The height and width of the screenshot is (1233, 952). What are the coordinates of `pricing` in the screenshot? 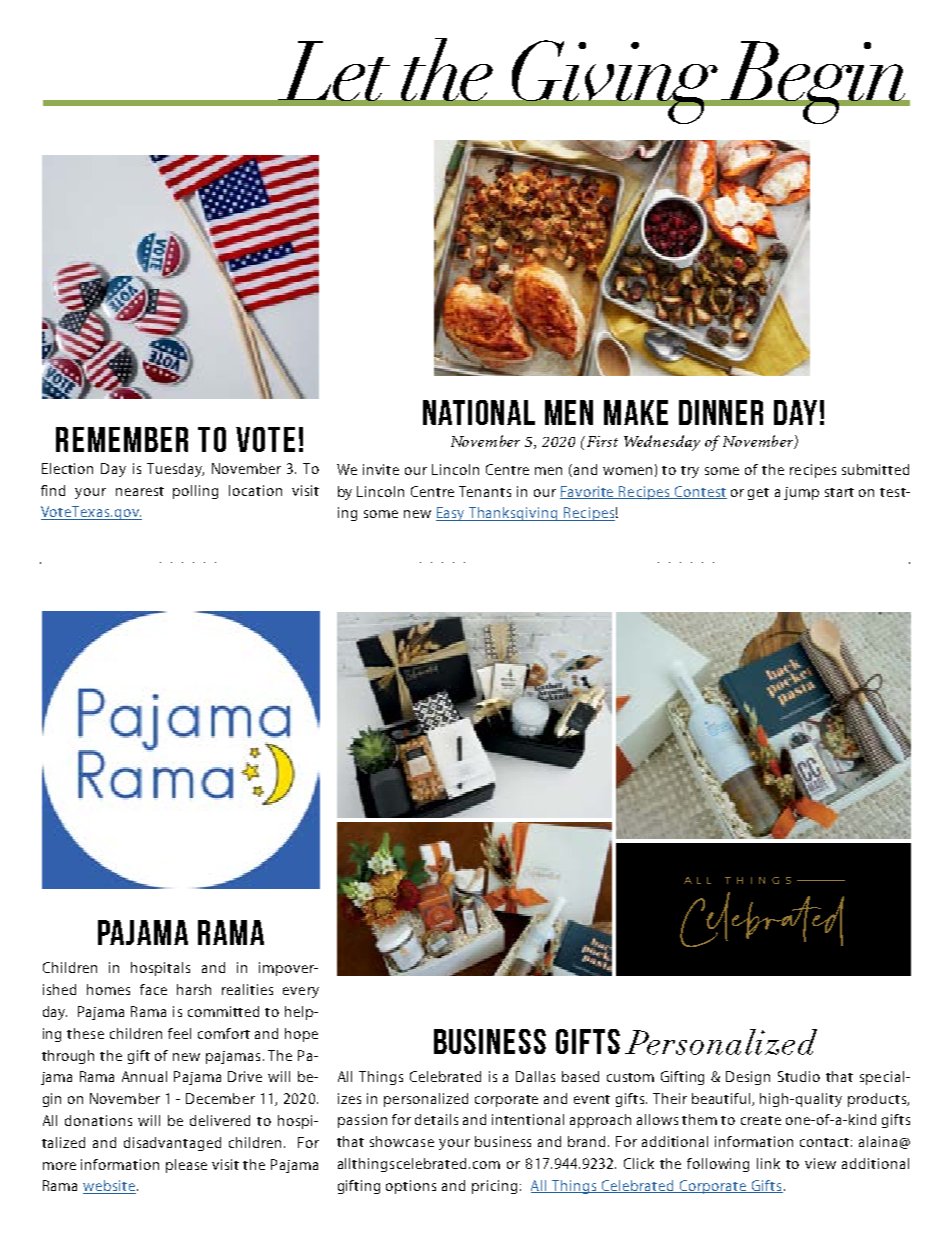 It's located at (494, 1187).
